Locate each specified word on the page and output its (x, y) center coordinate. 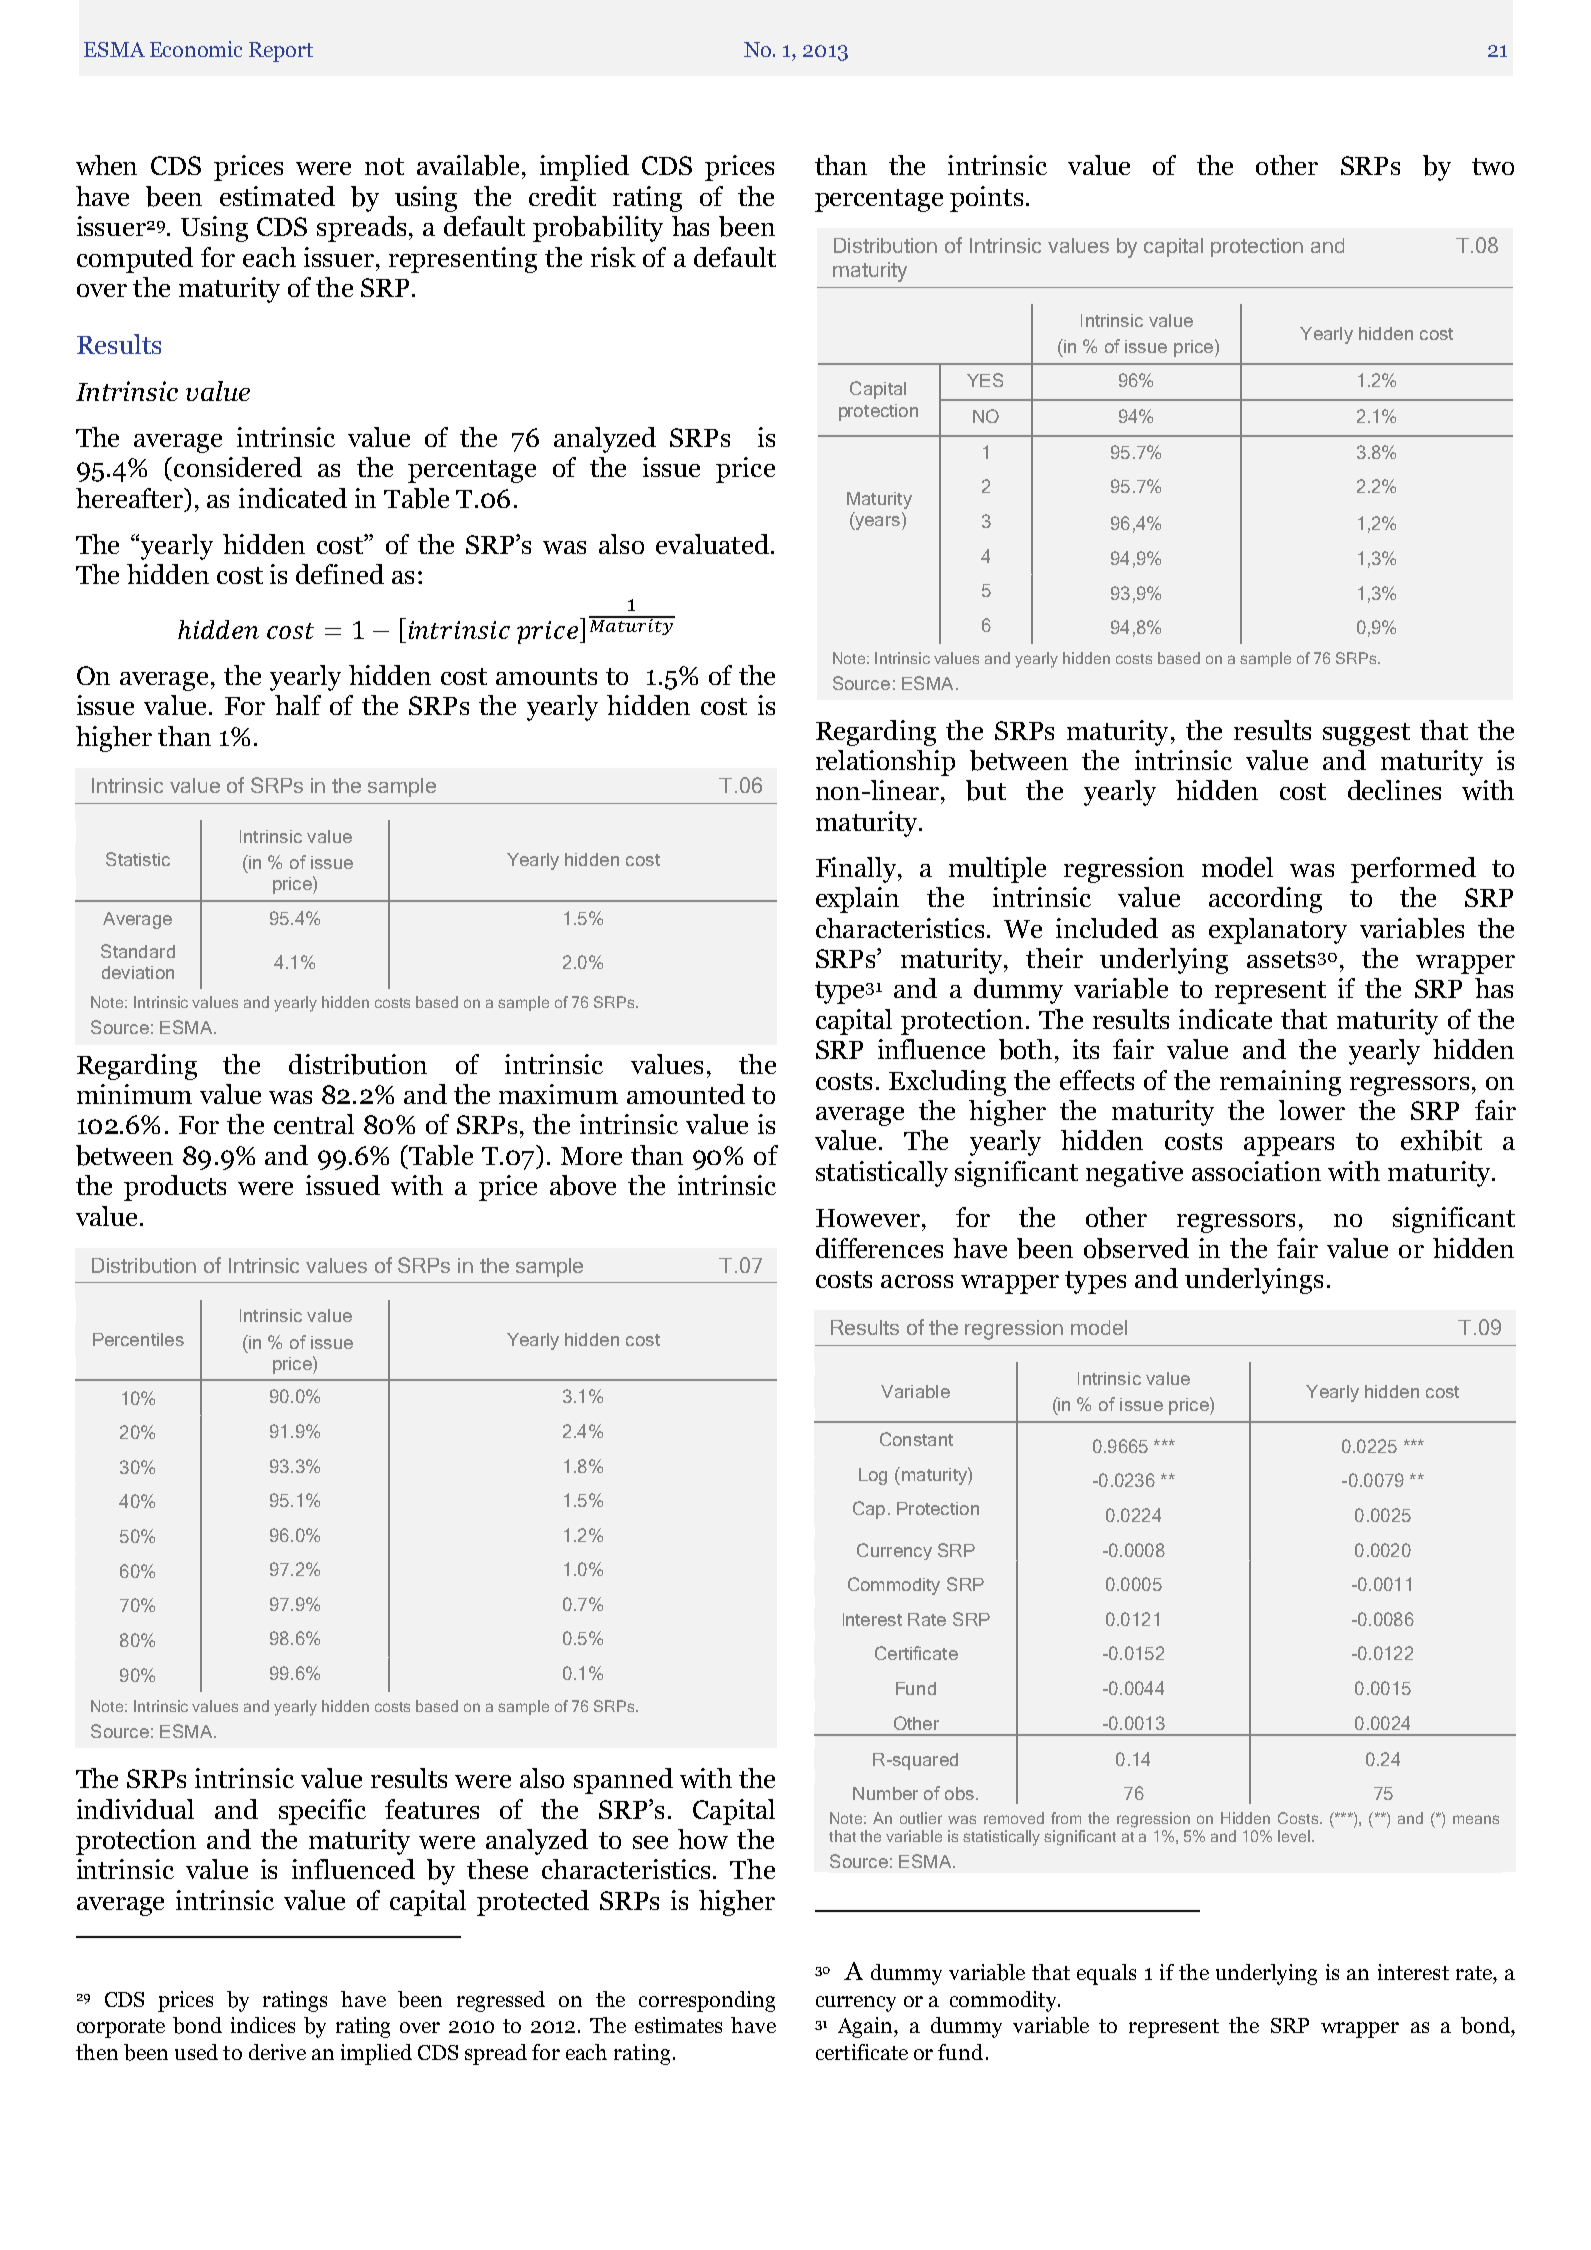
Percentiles (138, 1339)
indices (263, 2025)
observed (1136, 1248)
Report (281, 52)
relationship (885, 763)
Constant (916, 1439)
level (1295, 1836)
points (986, 199)
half (298, 705)
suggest (1366, 734)
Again (866, 2027)
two (1493, 166)
